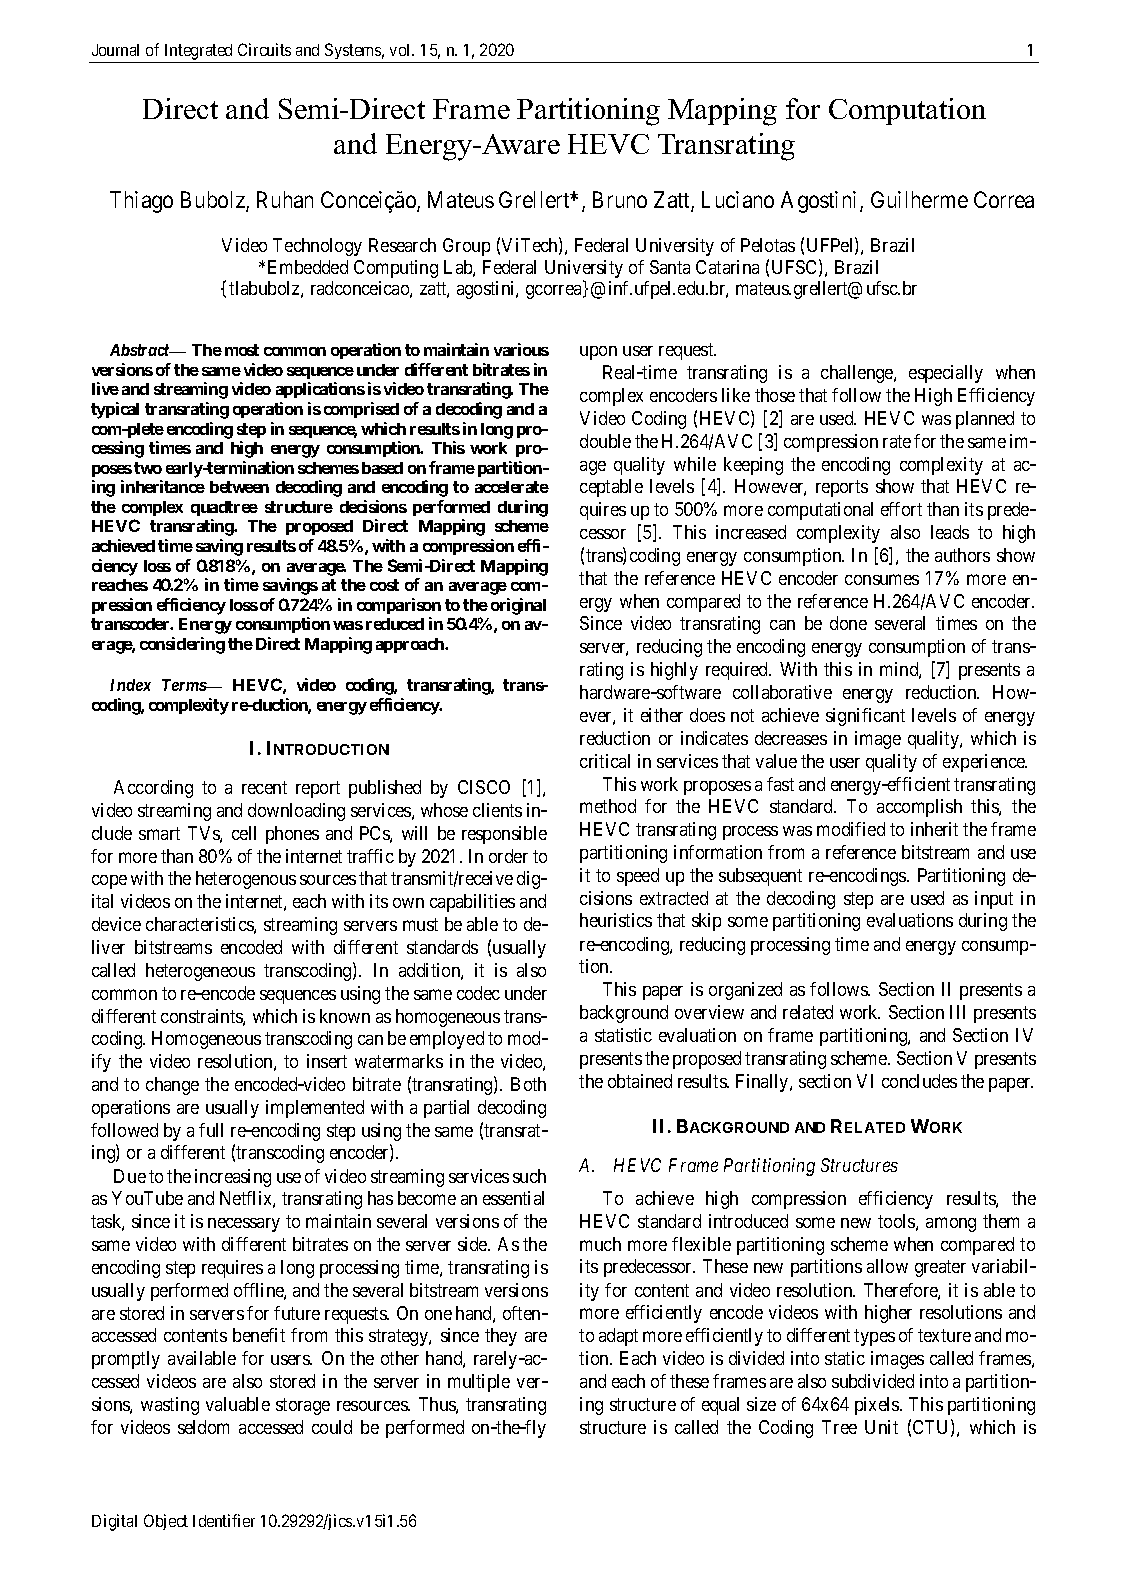  Describe the element at coordinates (264, 49) in the page. I see `Circuits` at that location.
